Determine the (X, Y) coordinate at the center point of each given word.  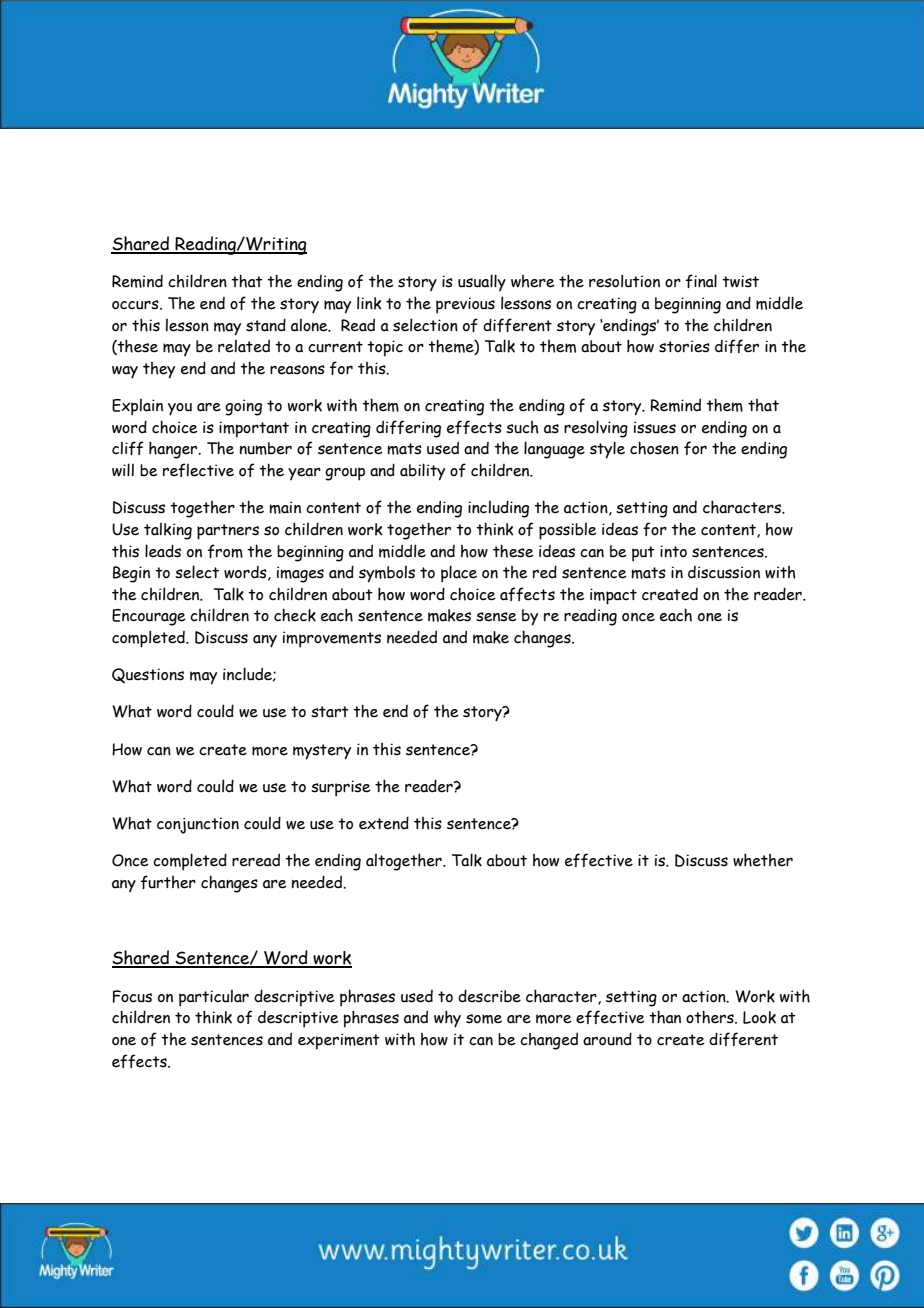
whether (763, 860)
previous (465, 305)
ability (422, 472)
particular (214, 998)
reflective (198, 470)
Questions (148, 676)
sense (496, 617)
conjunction (198, 825)
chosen (654, 448)
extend (384, 823)
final (701, 281)
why (447, 1019)
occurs (136, 305)
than (665, 1017)
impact (613, 596)
